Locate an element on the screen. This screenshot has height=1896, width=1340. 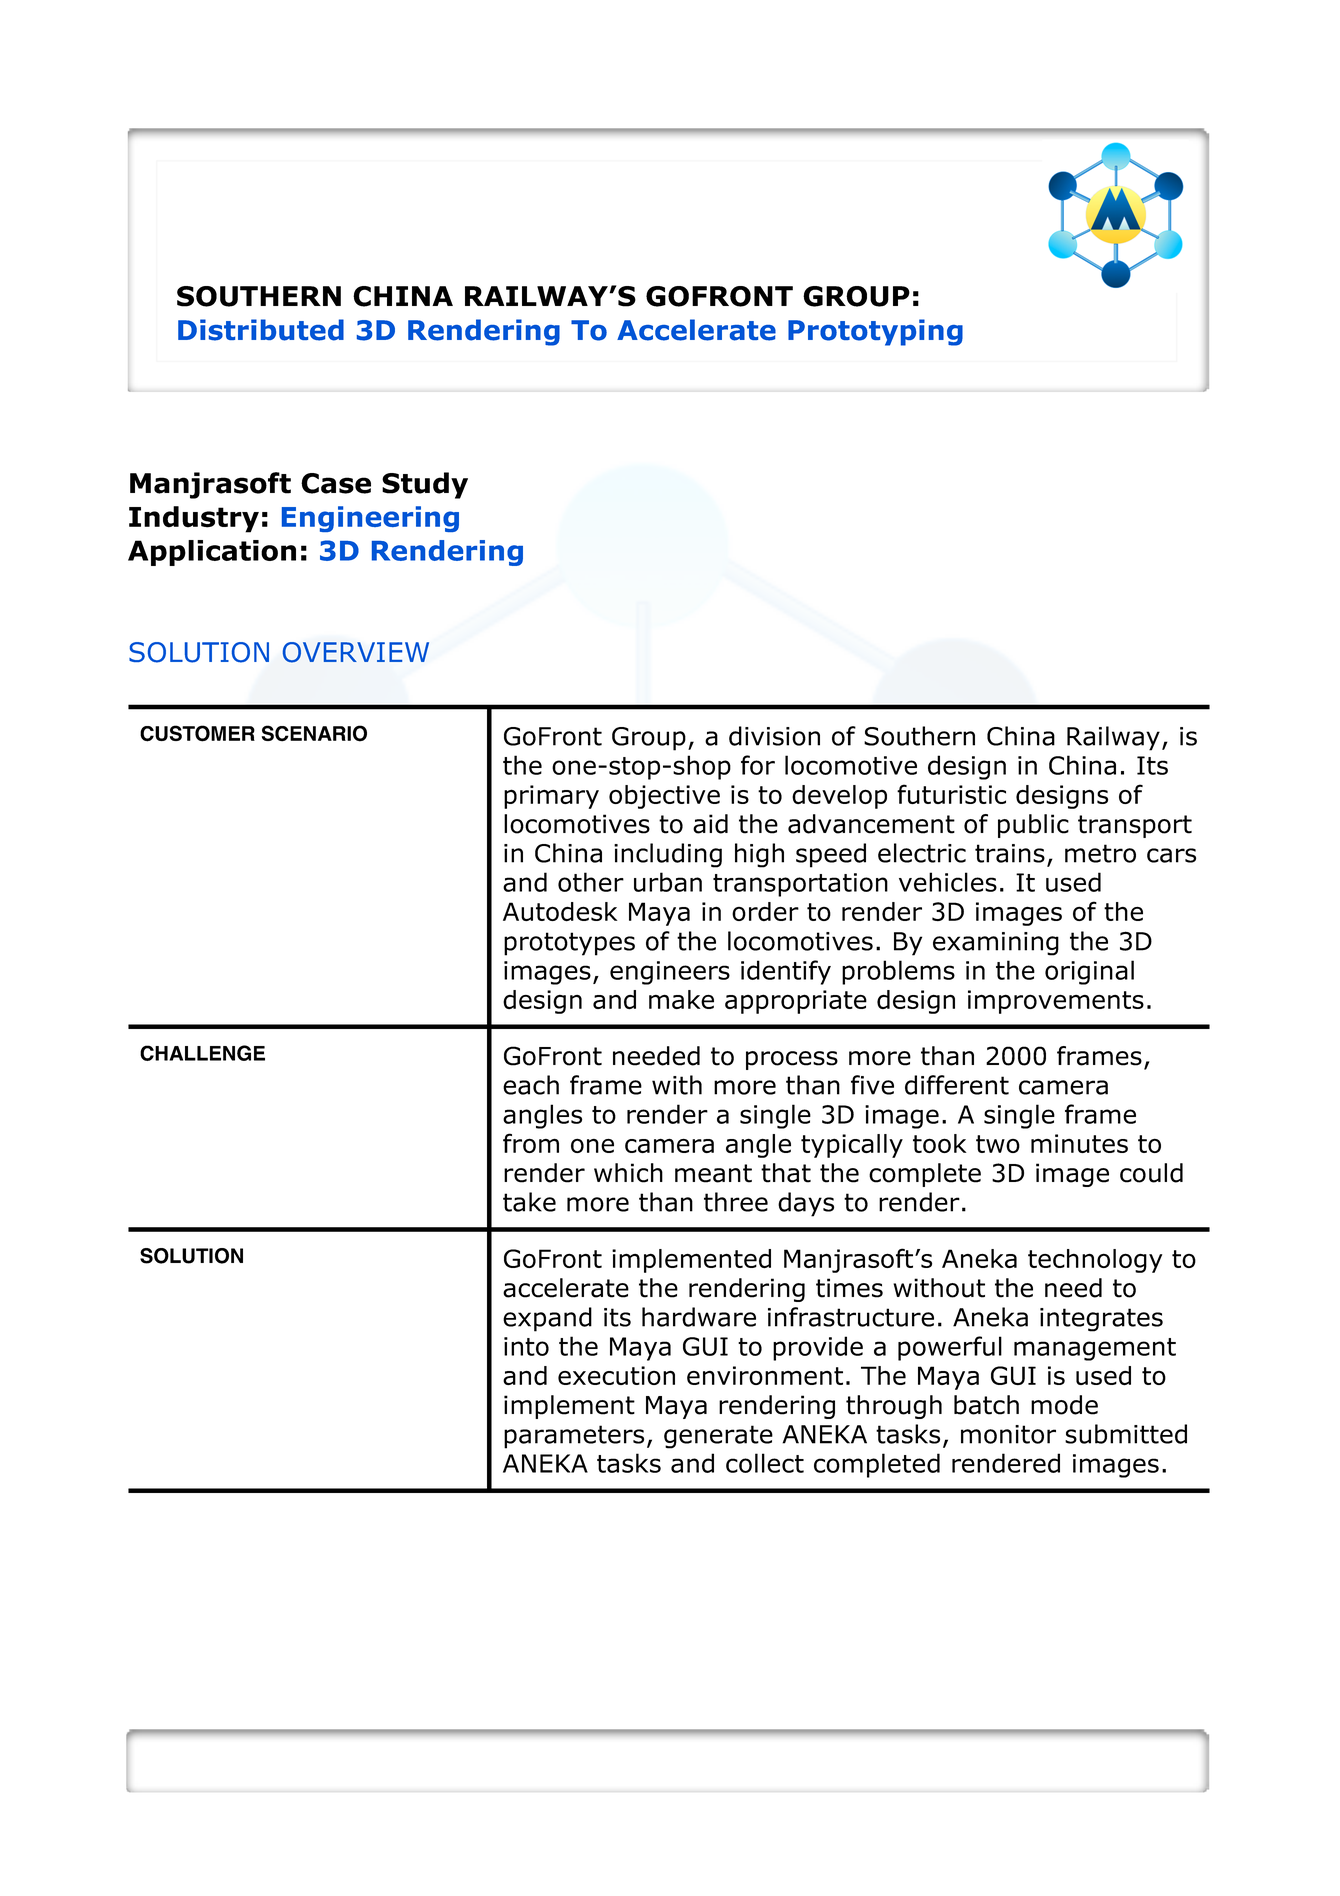
CHALLENGE is located at coordinates (202, 1053).
